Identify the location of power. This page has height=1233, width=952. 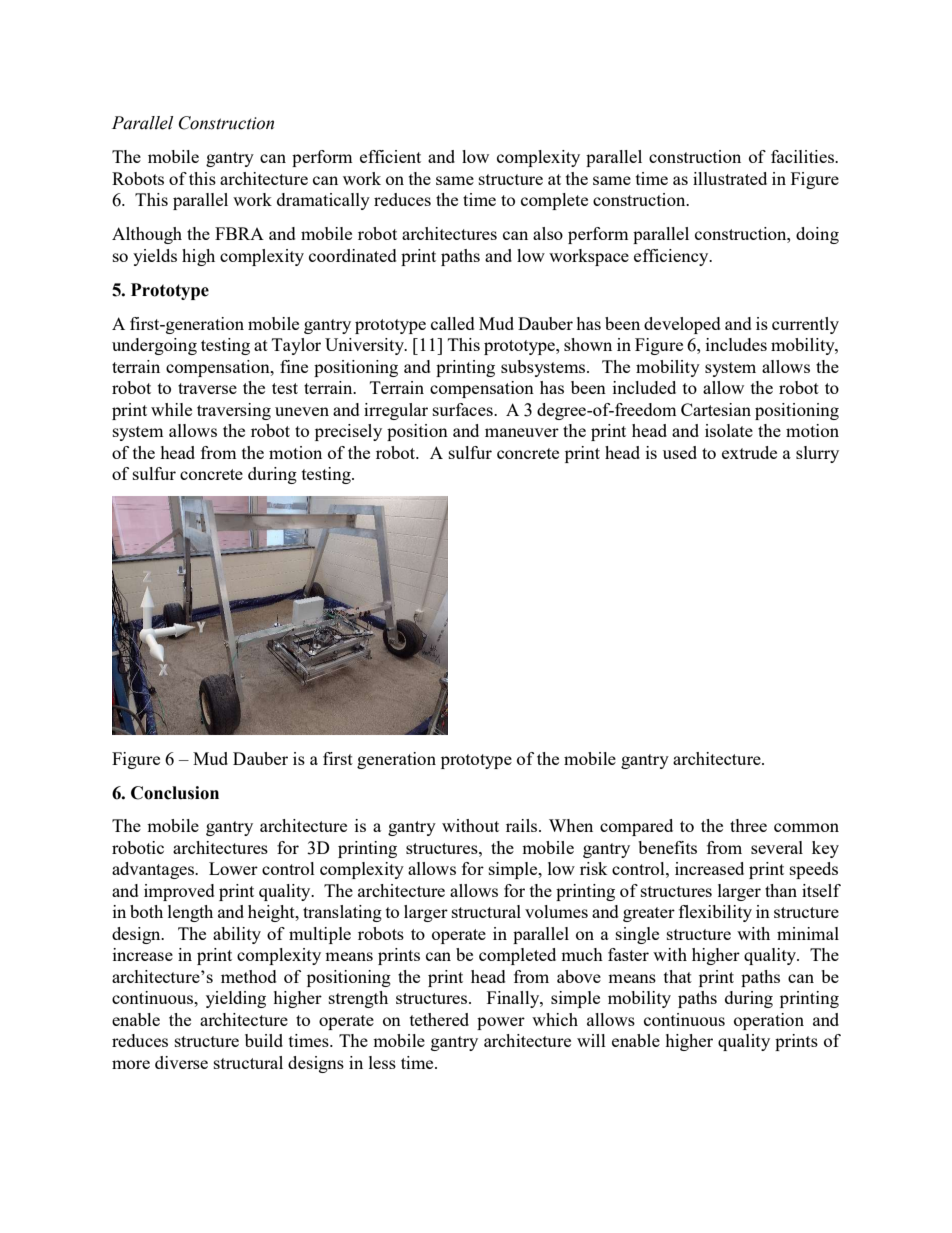
(501, 1023).
